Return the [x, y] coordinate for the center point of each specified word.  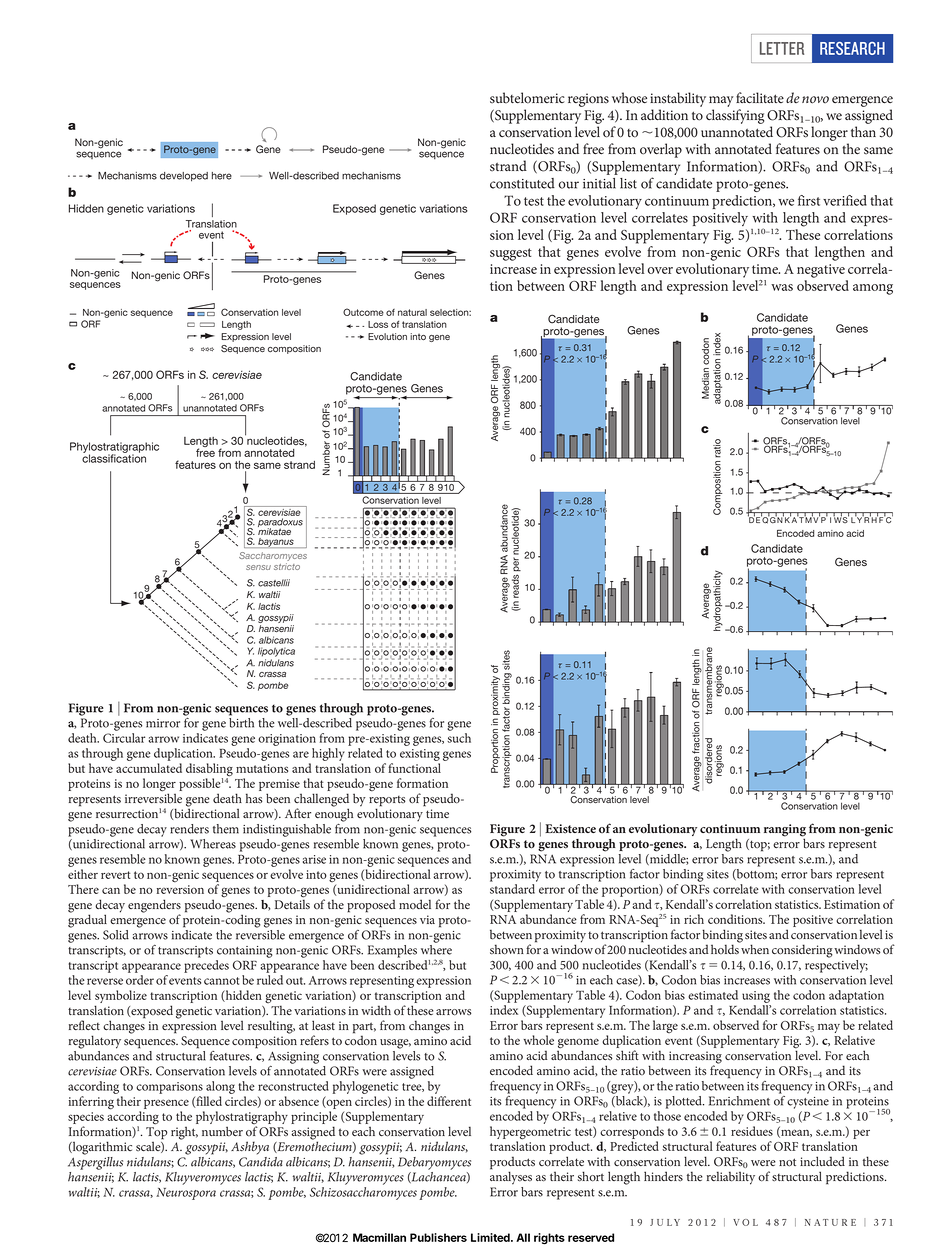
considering [802, 951]
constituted [522, 183]
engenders [154, 907]
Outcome [363, 312]
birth [241, 723]
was [782, 287]
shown [507, 949]
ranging [785, 831]
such [459, 738]
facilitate [760, 98]
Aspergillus [95, 1162]
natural [412, 312]
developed [184, 177]
